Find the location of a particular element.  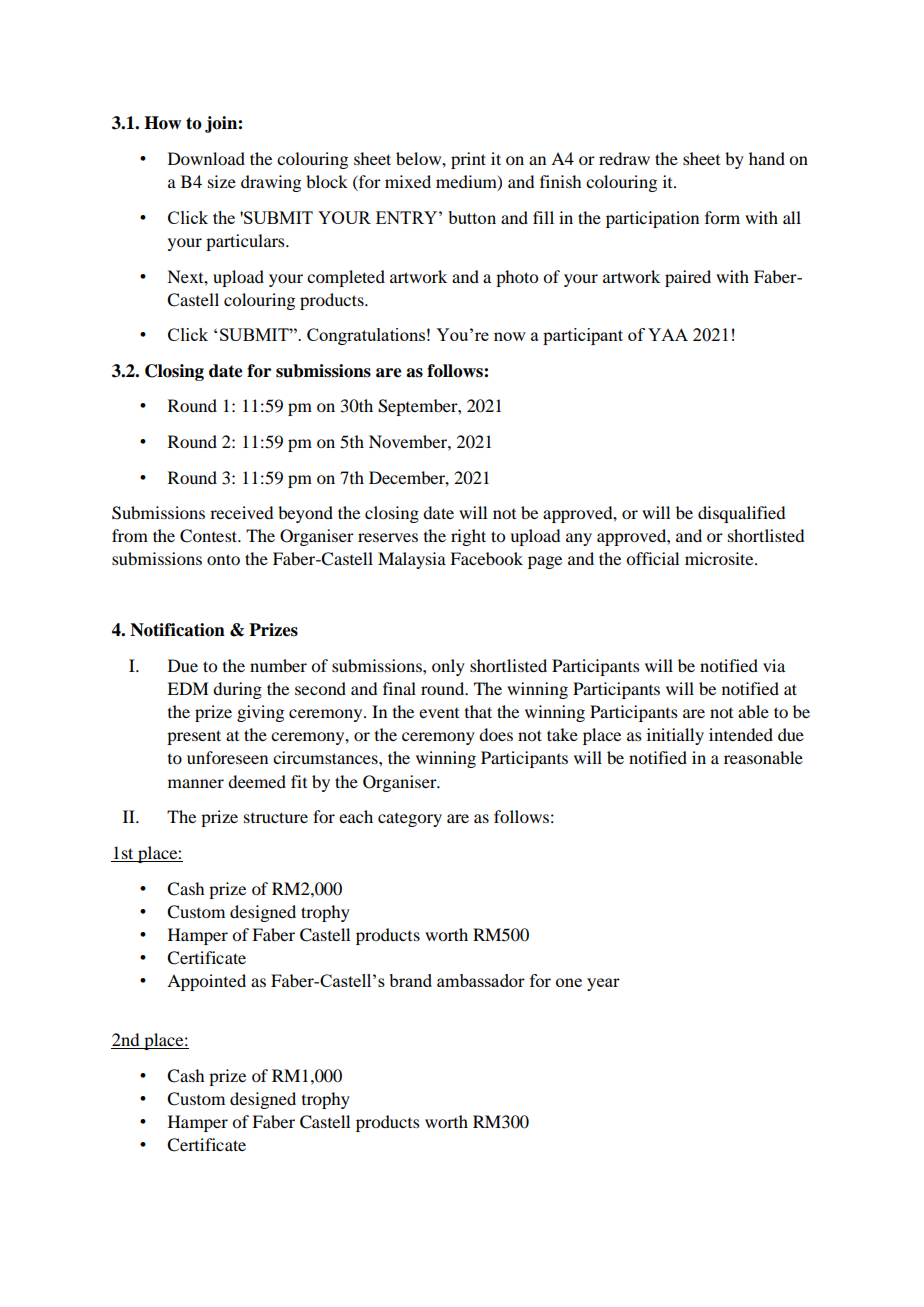

print is located at coordinates (468, 160).
